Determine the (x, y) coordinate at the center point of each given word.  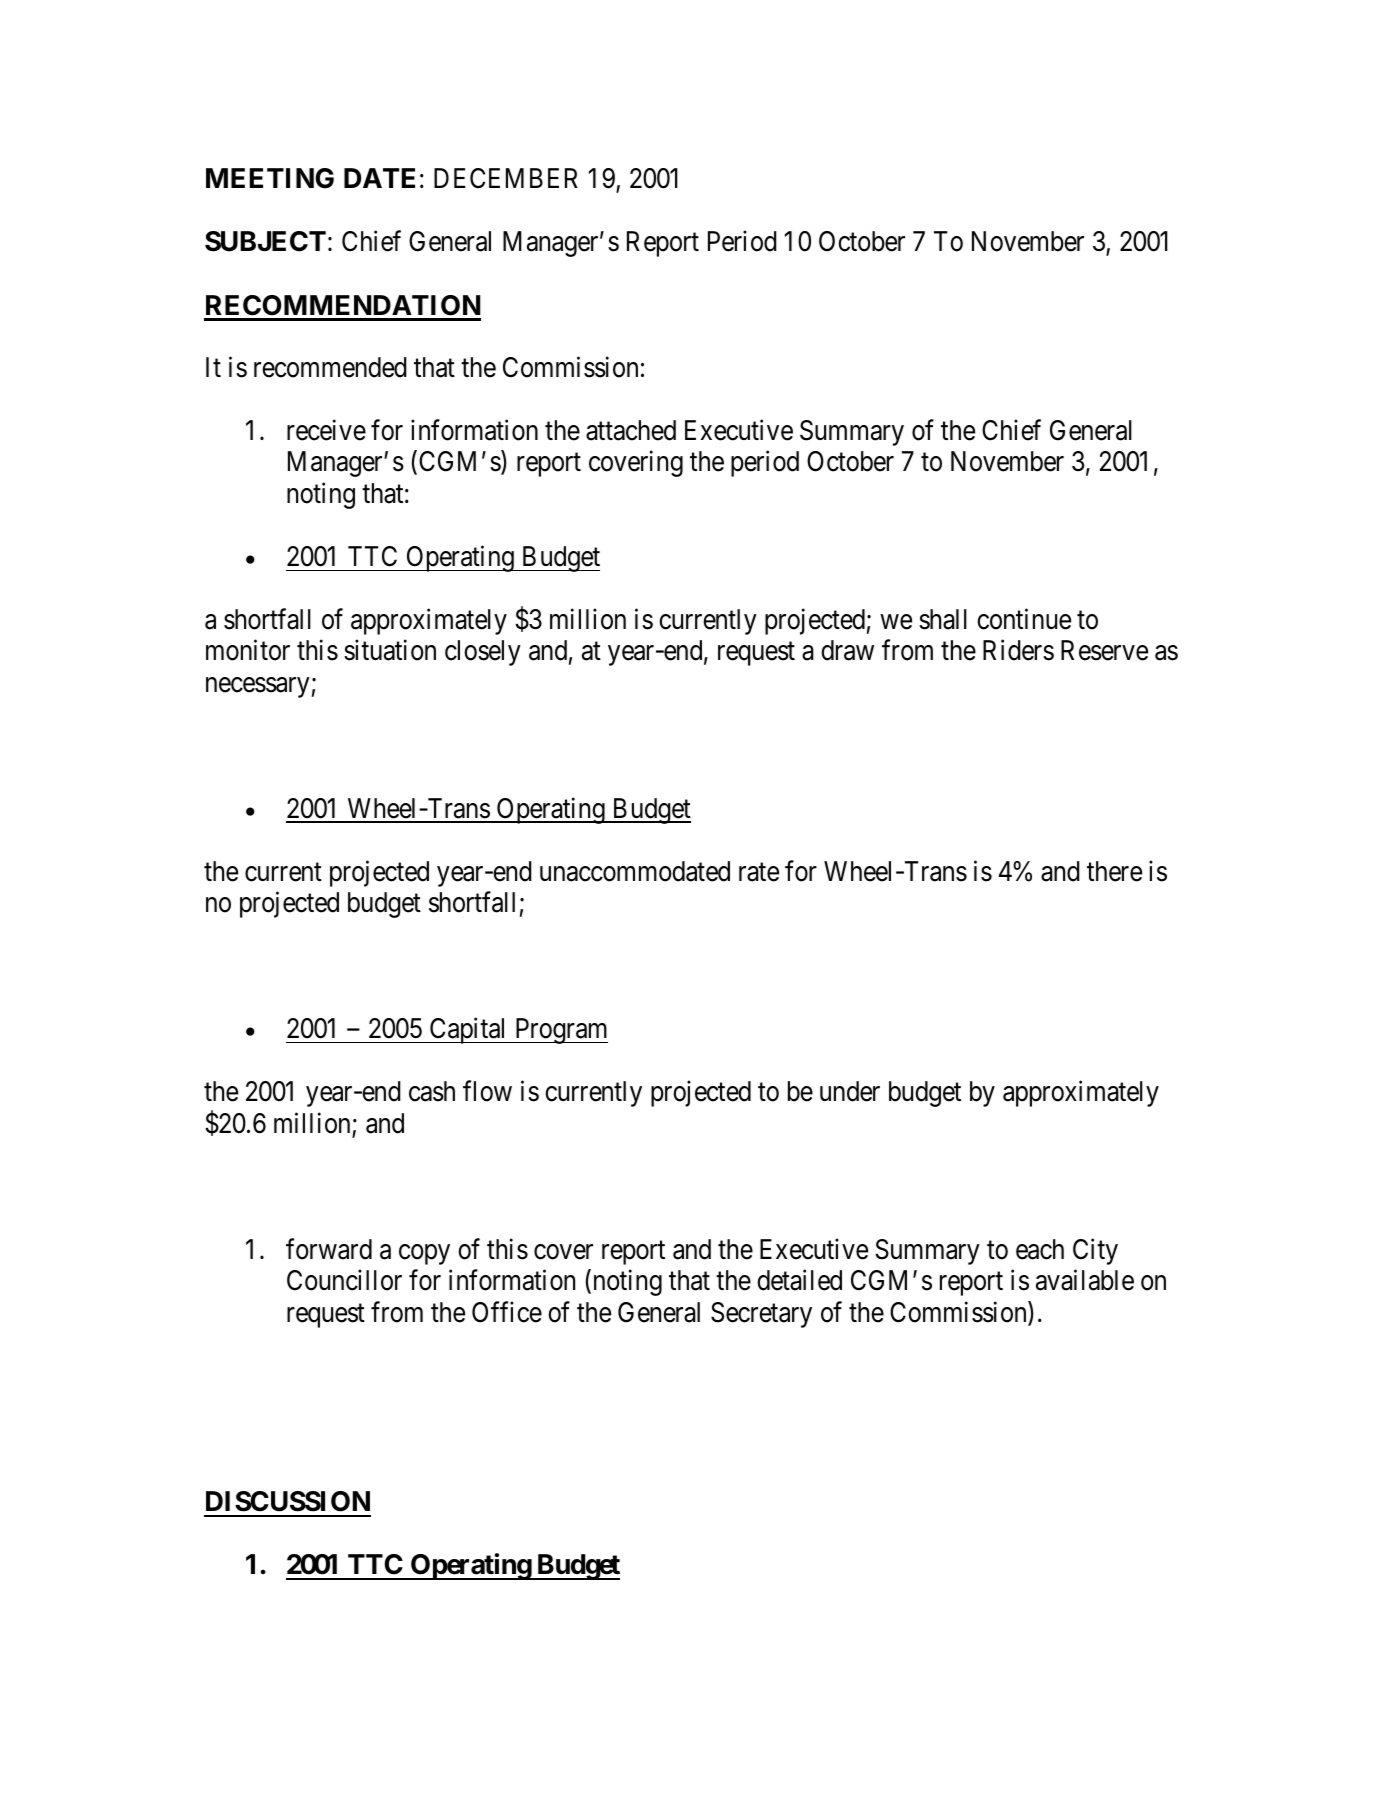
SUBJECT (265, 241)
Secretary (761, 1315)
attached (631, 430)
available (1085, 1280)
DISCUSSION (288, 1501)
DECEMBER (506, 178)
